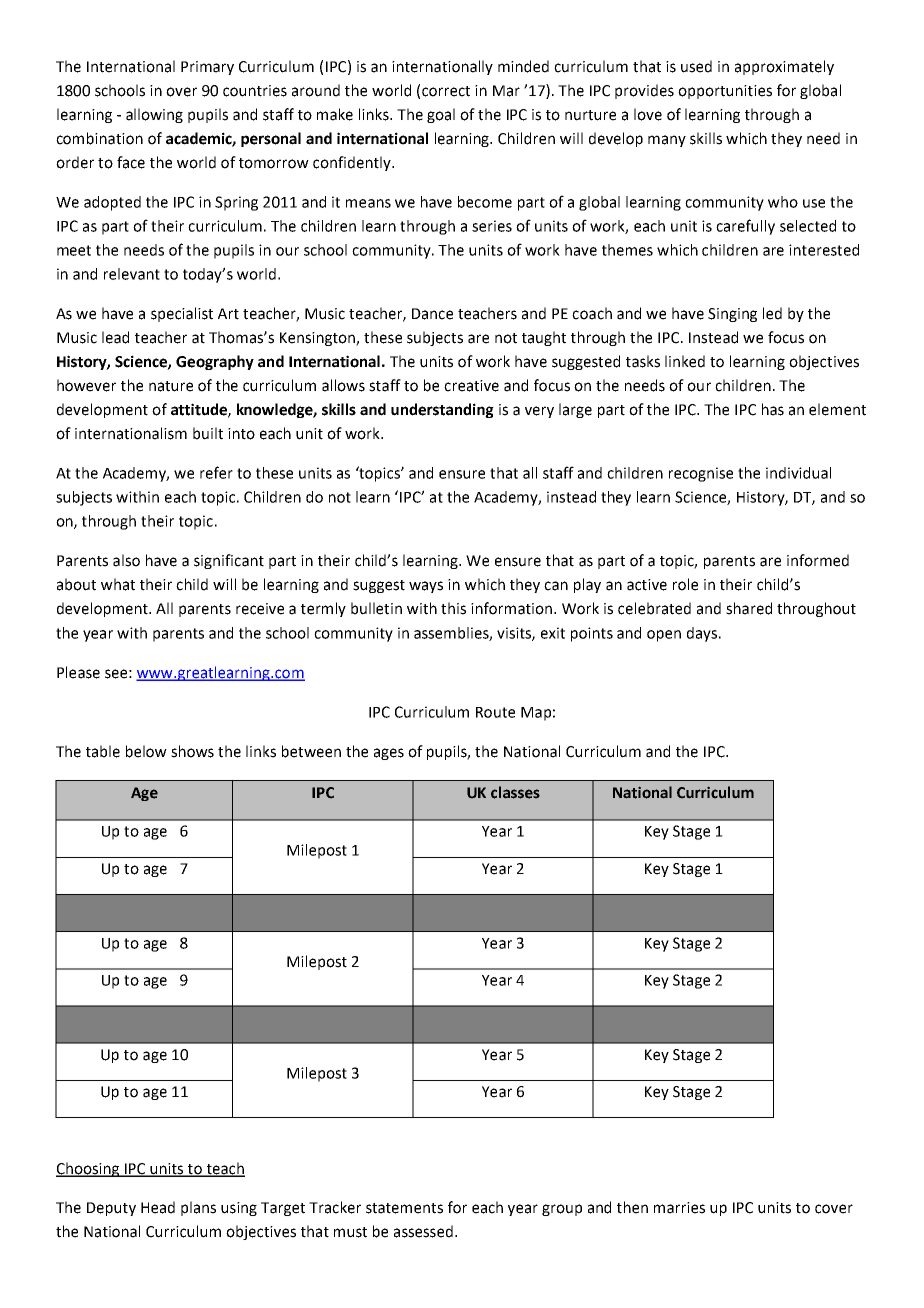 Image resolution: width=924 pixels, height=1308 pixels. What do you see at coordinates (446, 91) in the image?
I see `correct` at bounding box center [446, 91].
